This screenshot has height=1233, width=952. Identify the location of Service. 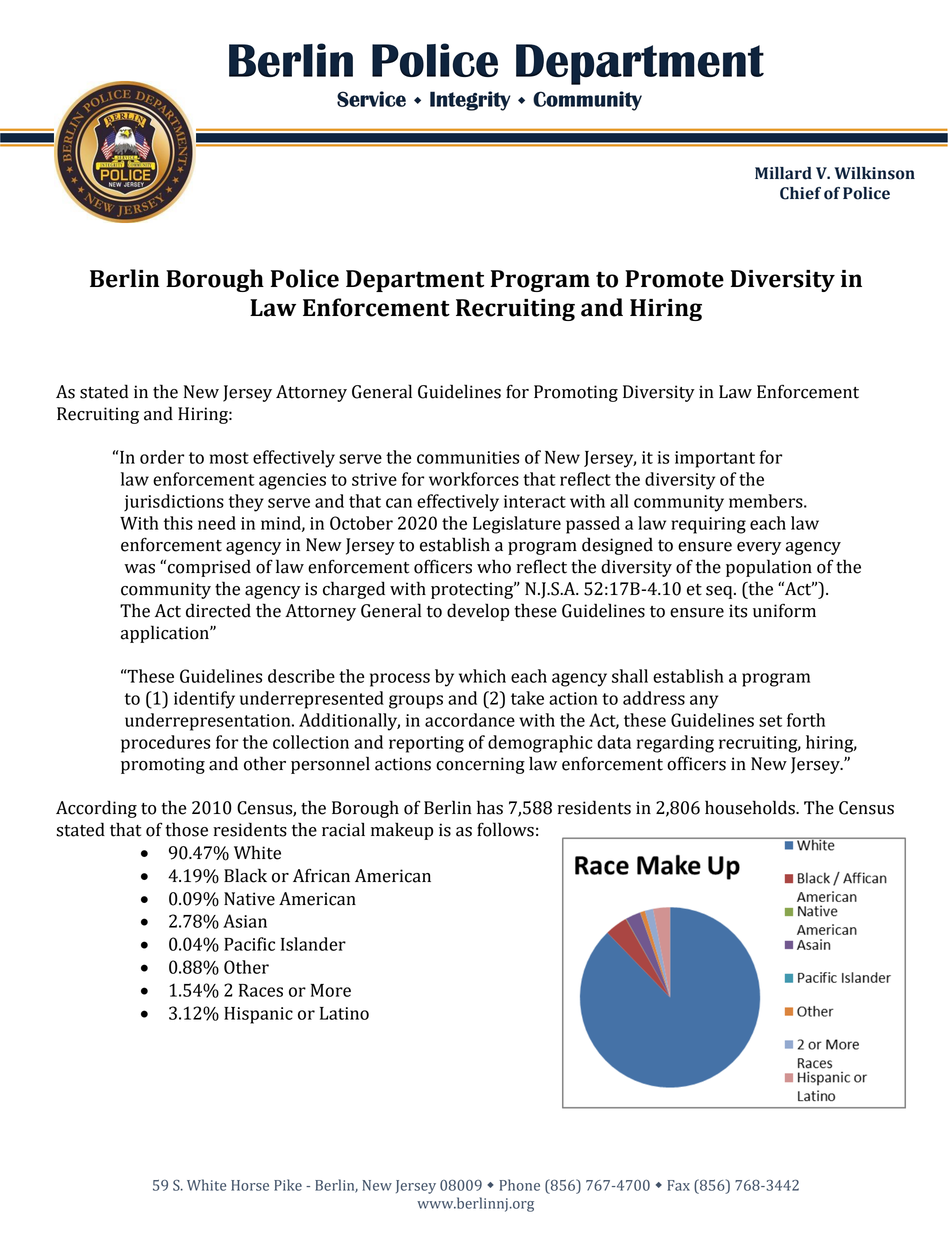
(371, 99).
